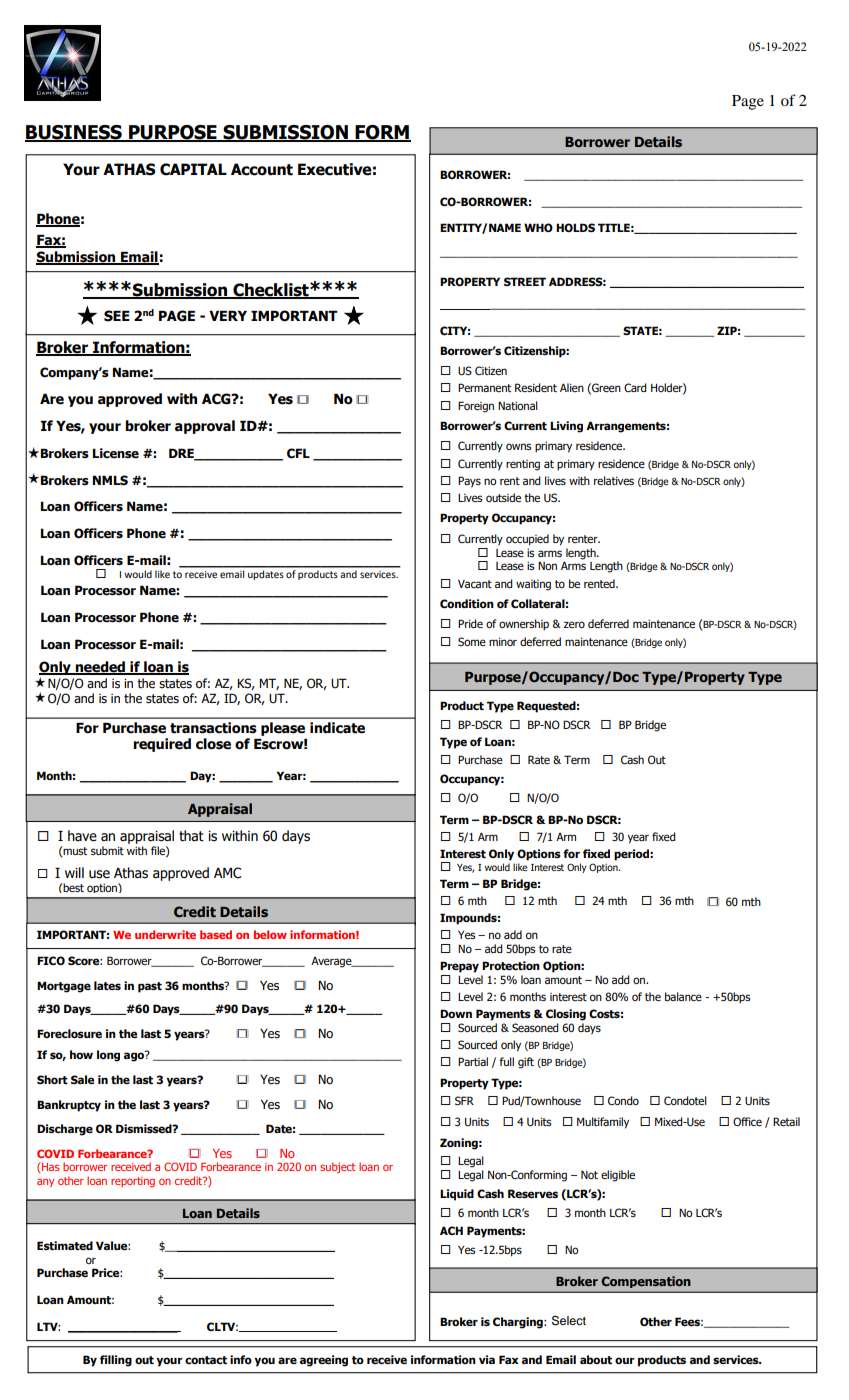 Image resolution: width=849 pixels, height=1400 pixels. Describe the element at coordinates (193, 169) in the screenshot. I see `CAPITAL` at that location.
